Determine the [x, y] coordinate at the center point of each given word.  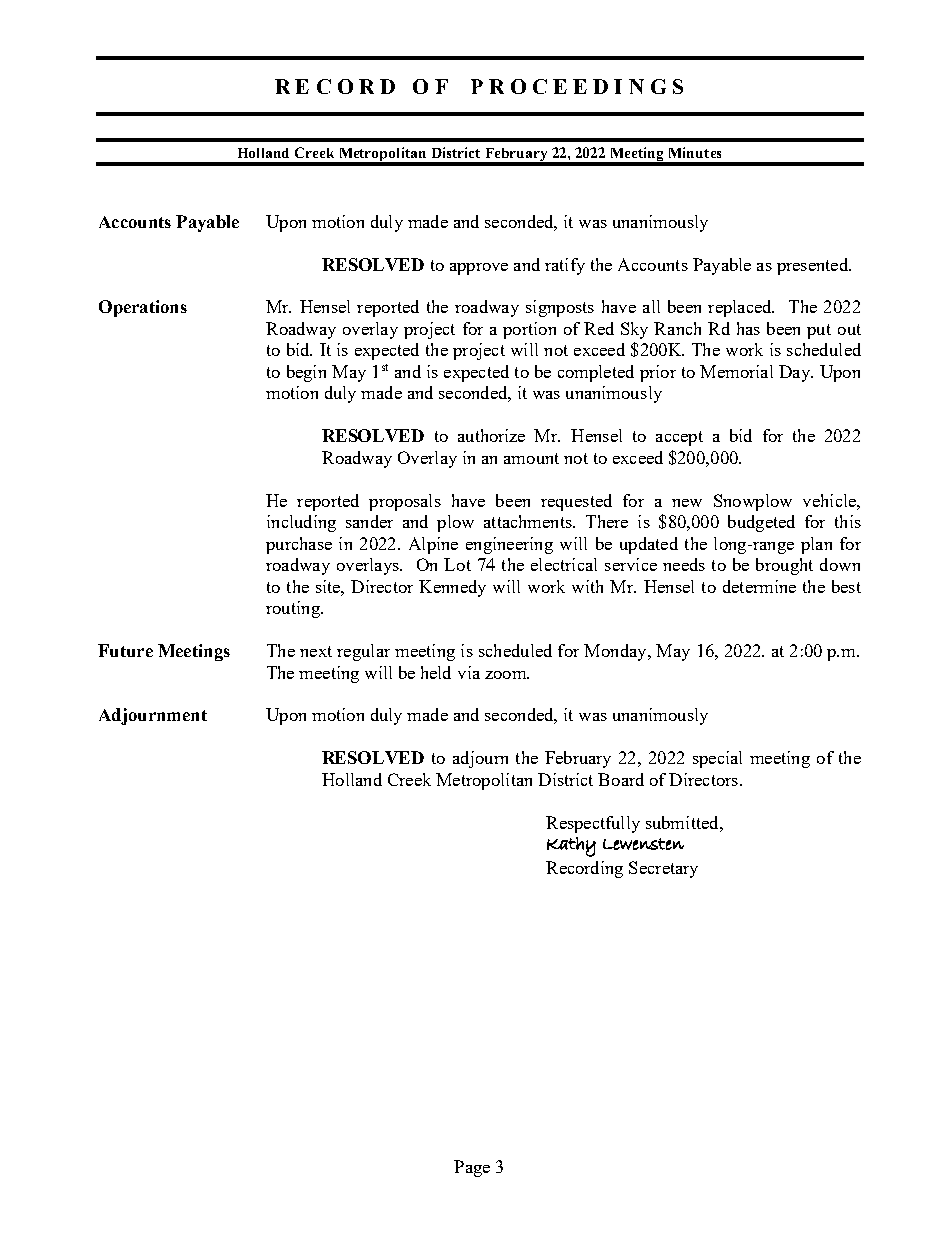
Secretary [663, 869]
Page [472, 1168]
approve [479, 269]
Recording [584, 869]
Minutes [695, 152]
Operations [143, 308]
